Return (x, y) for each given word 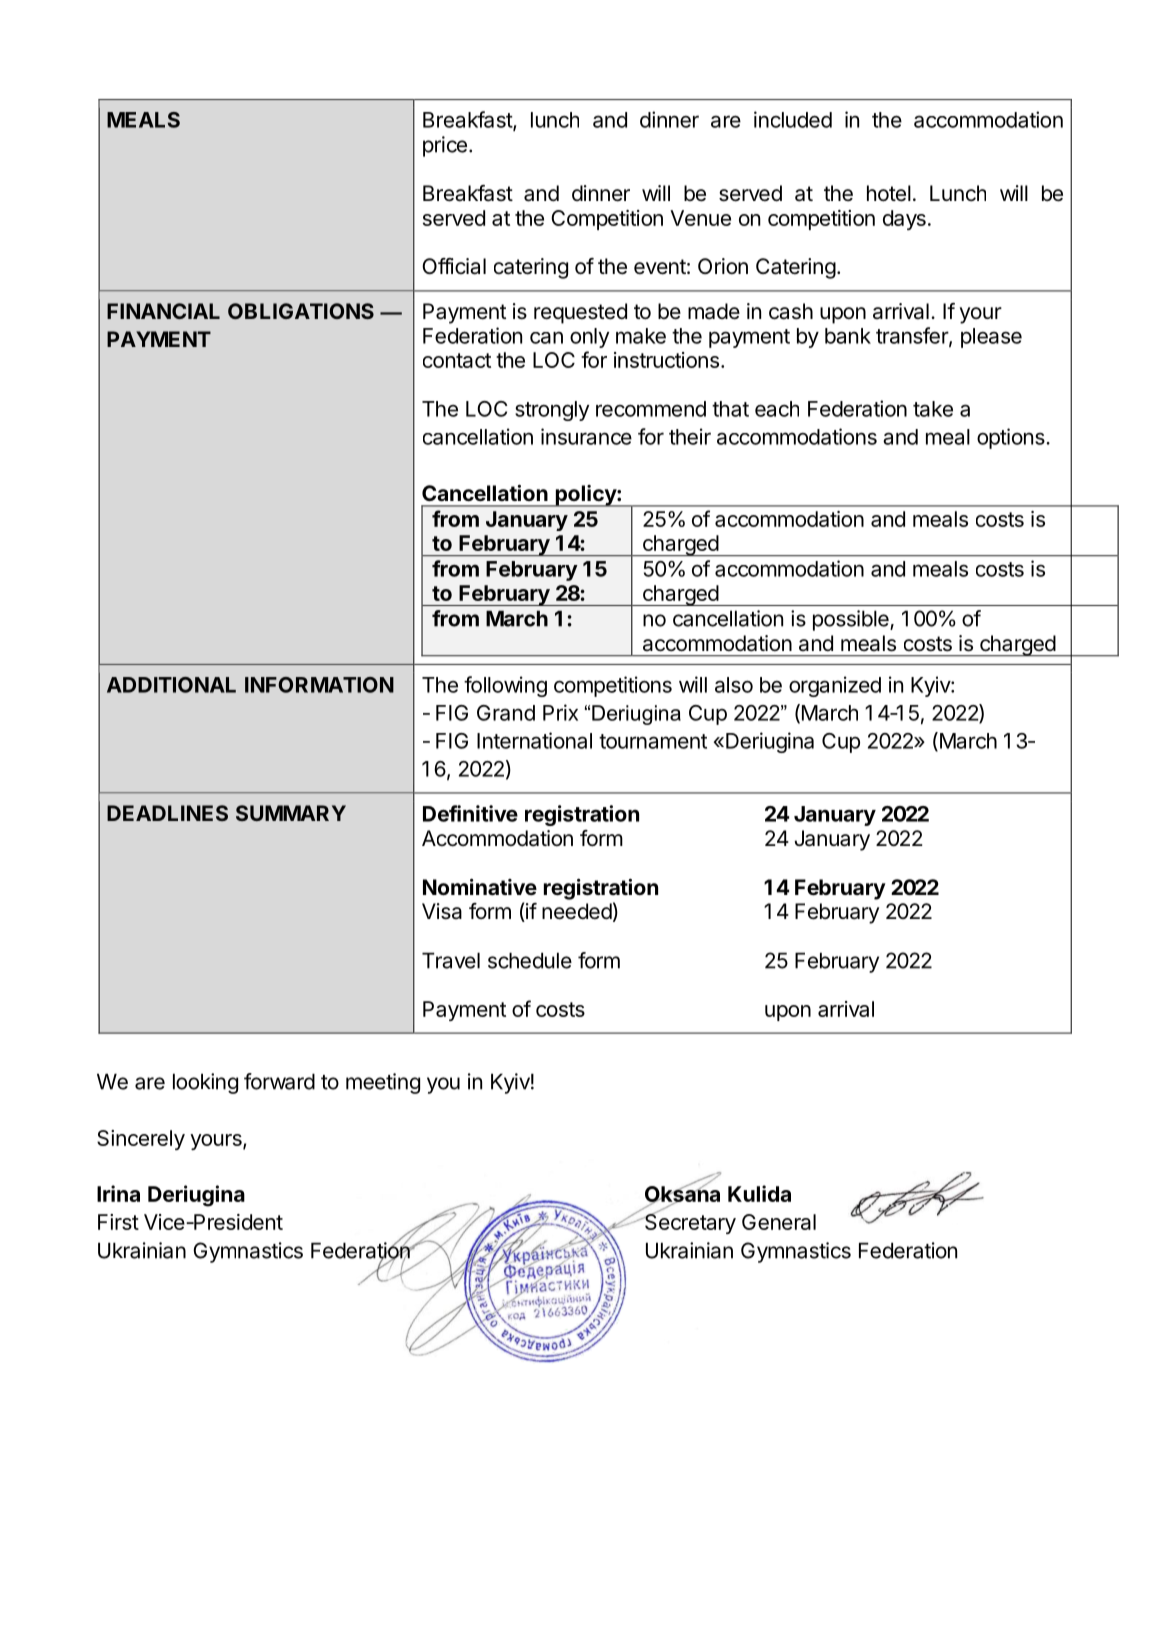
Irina (118, 1193)
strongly (552, 411)
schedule (530, 960)
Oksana (682, 1194)
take (933, 409)
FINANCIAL (163, 311)
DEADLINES (167, 813)
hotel (889, 193)
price (445, 146)
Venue (700, 218)
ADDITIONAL (171, 685)
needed (577, 911)
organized (835, 686)
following (505, 686)
